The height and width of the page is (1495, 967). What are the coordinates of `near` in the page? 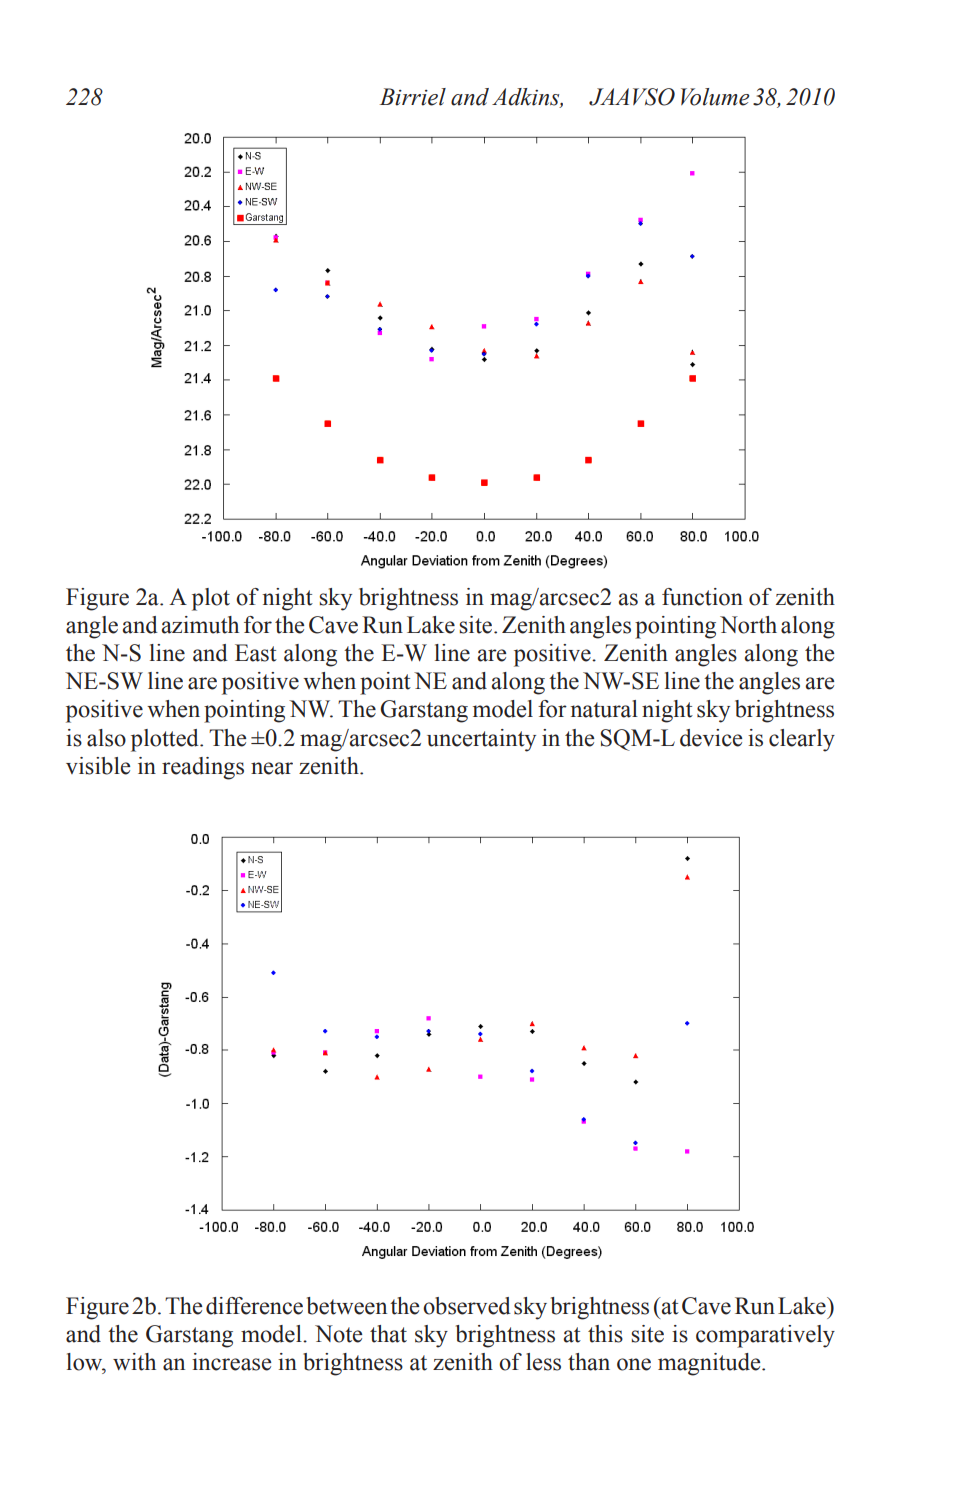 It's located at (272, 768).
